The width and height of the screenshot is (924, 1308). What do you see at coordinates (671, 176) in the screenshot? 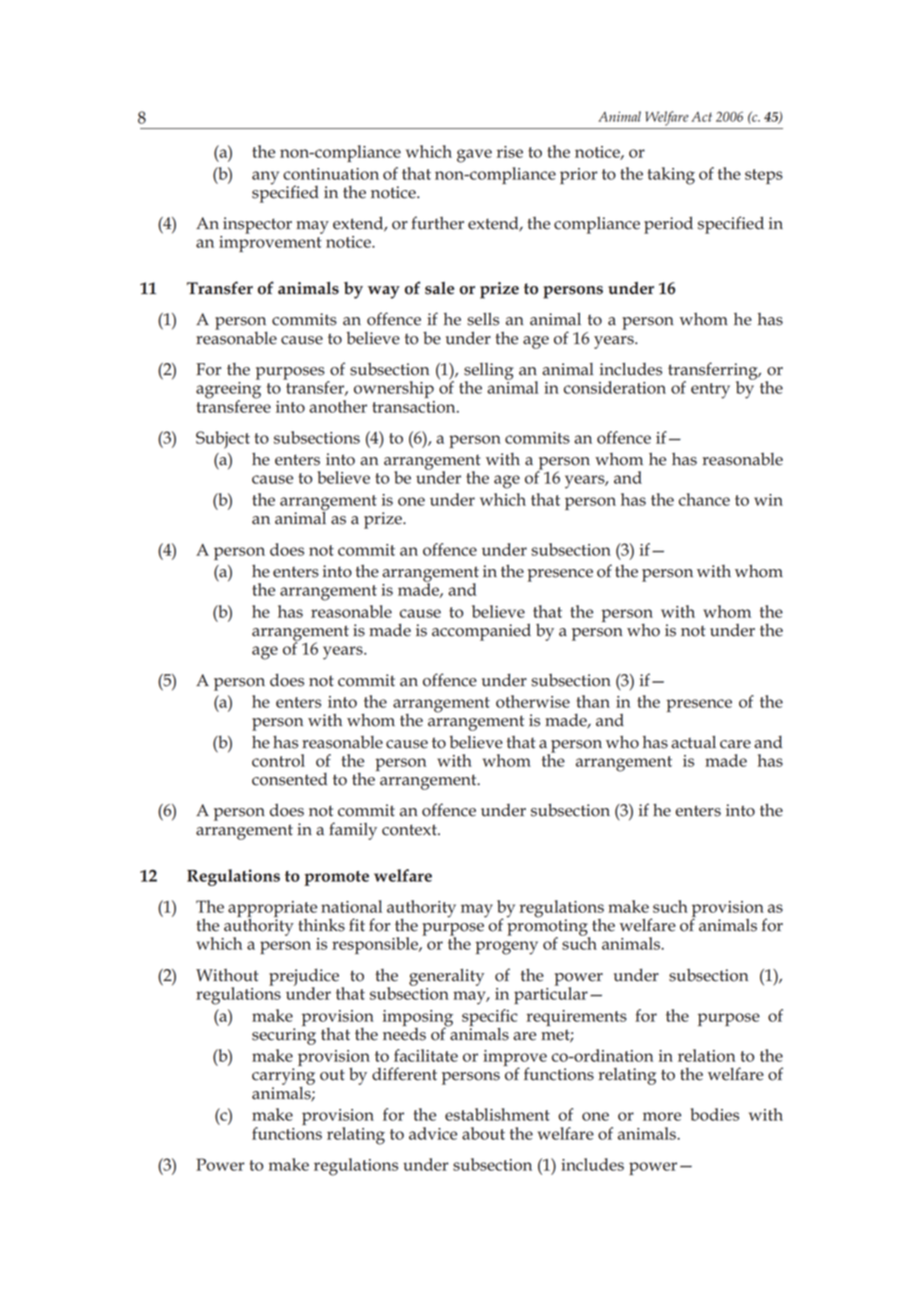
I see `taking` at bounding box center [671, 176].
